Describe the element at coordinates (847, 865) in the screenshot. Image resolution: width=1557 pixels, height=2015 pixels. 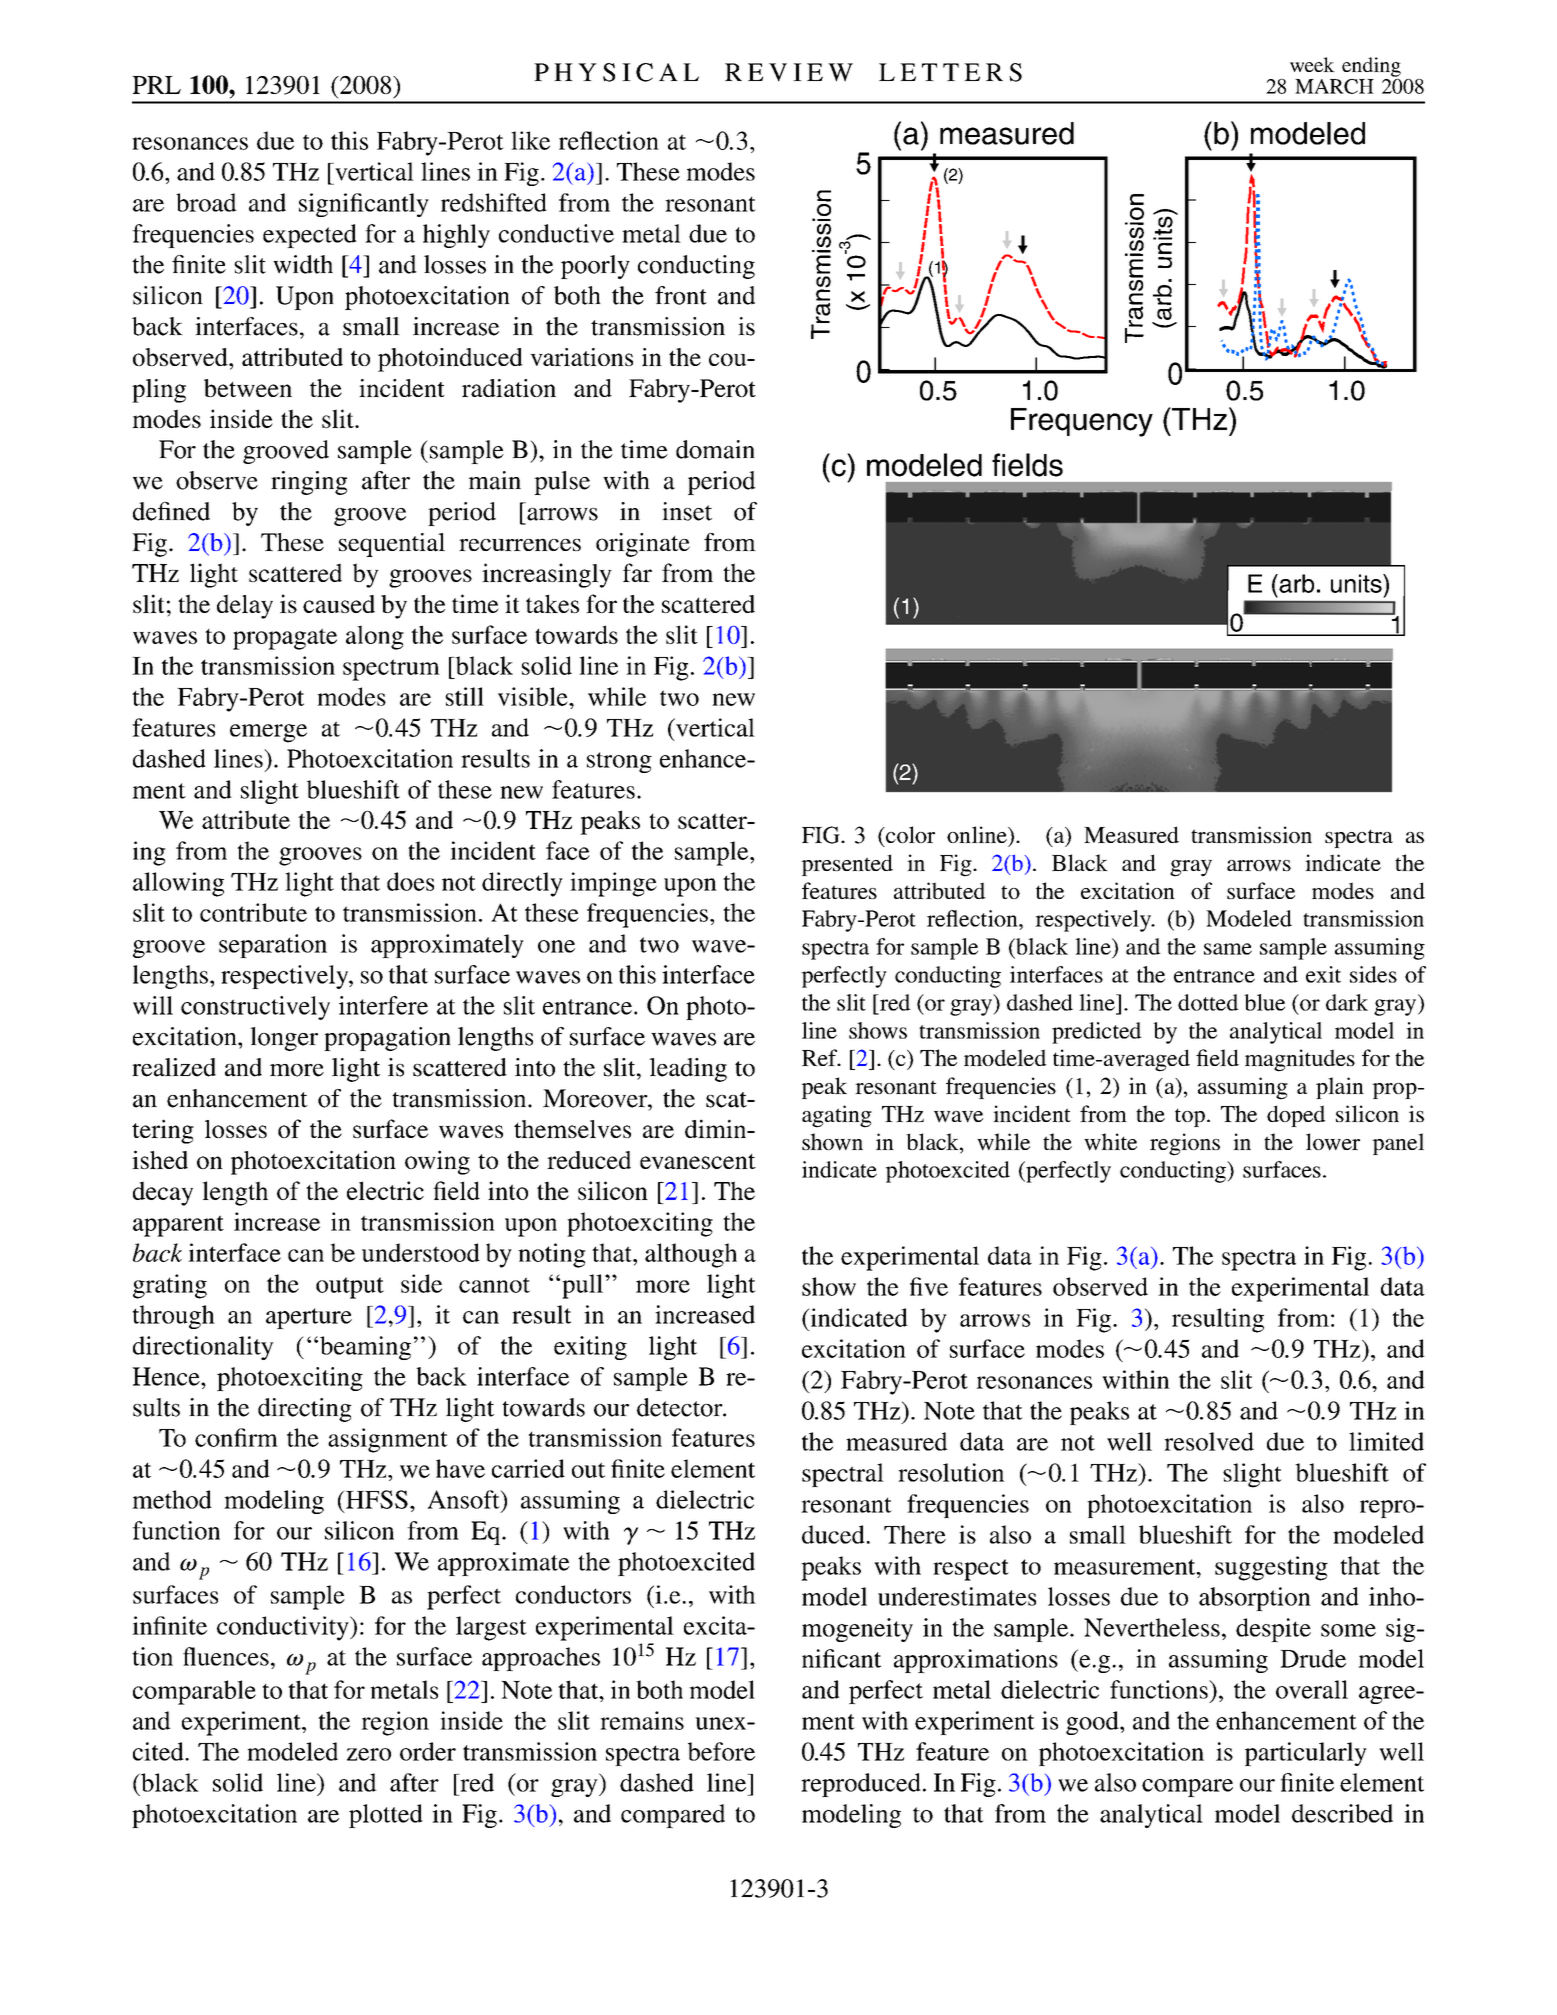
I see `presented` at that location.
